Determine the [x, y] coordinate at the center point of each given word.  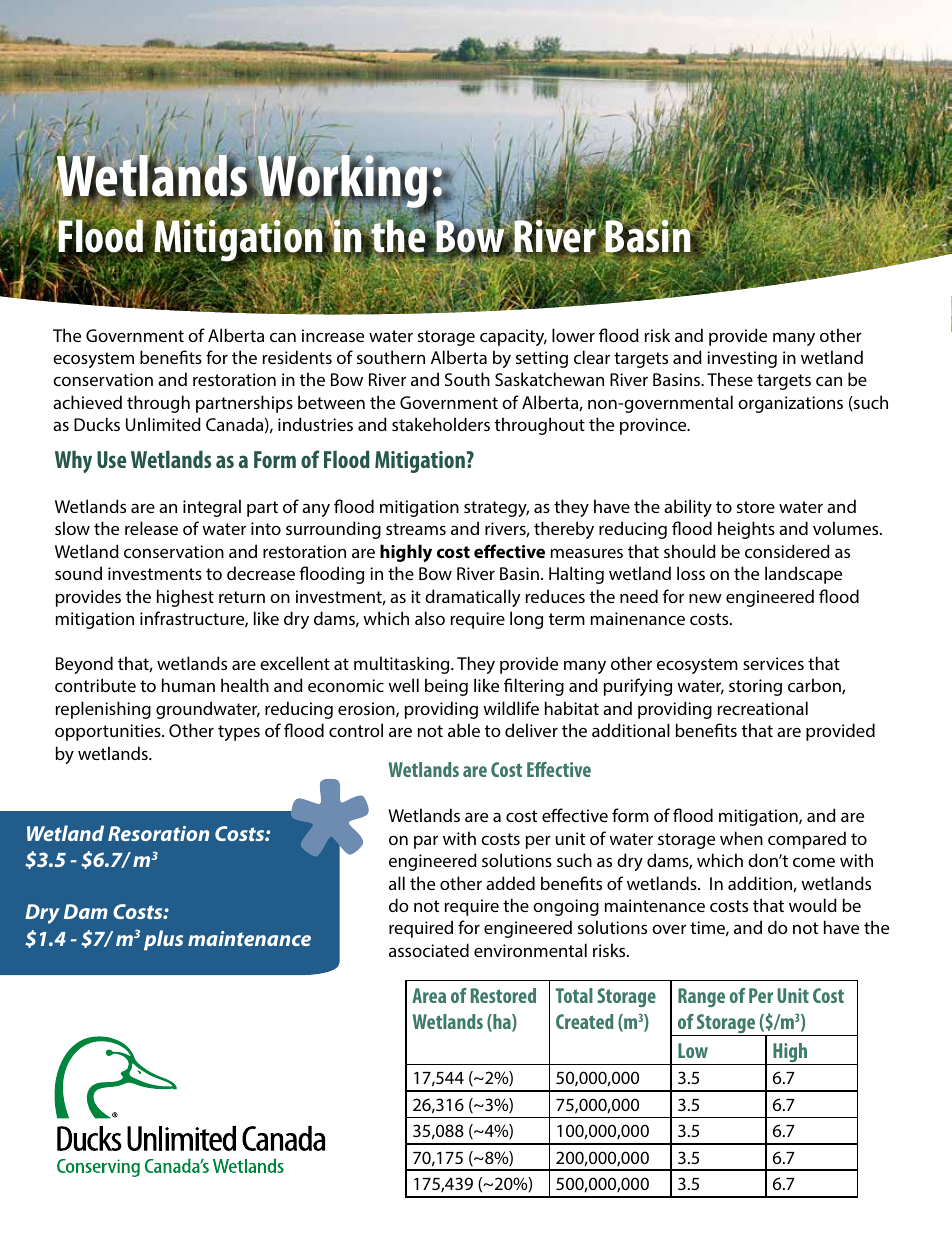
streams [416, 529]
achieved [87, 402]
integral [212, 508]
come [814, 862]
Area [429, 995]
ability [688, 508]
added [510, 883]
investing [742, 359]
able [464, 730]
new [705, 598]
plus [163, 940]
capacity [513, 337]
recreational [762, 708]
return [242, 597]
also [430, 618]
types [239, 733]
